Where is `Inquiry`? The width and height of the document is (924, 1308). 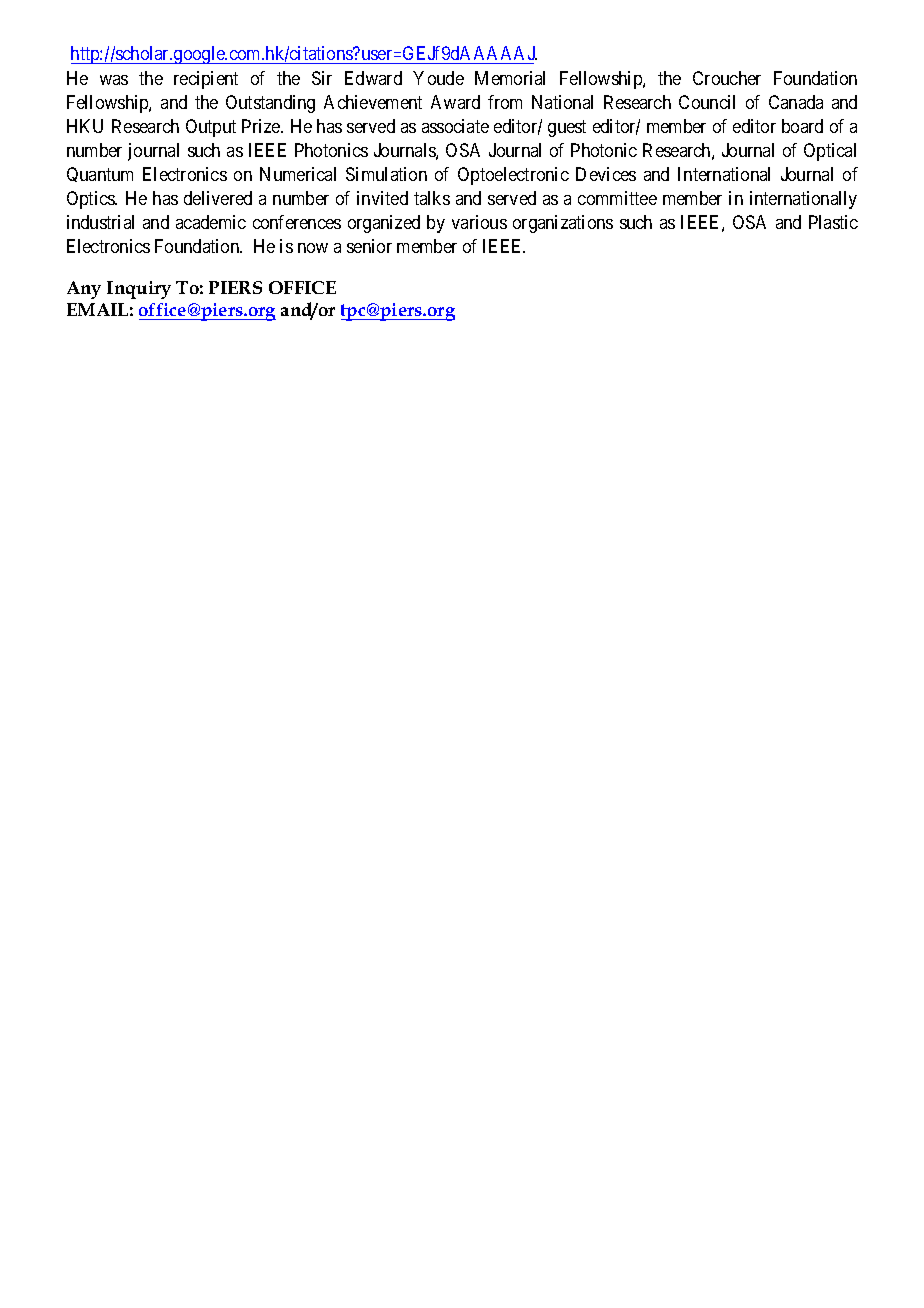
Inquiry is located at coordinates (139, 290).
